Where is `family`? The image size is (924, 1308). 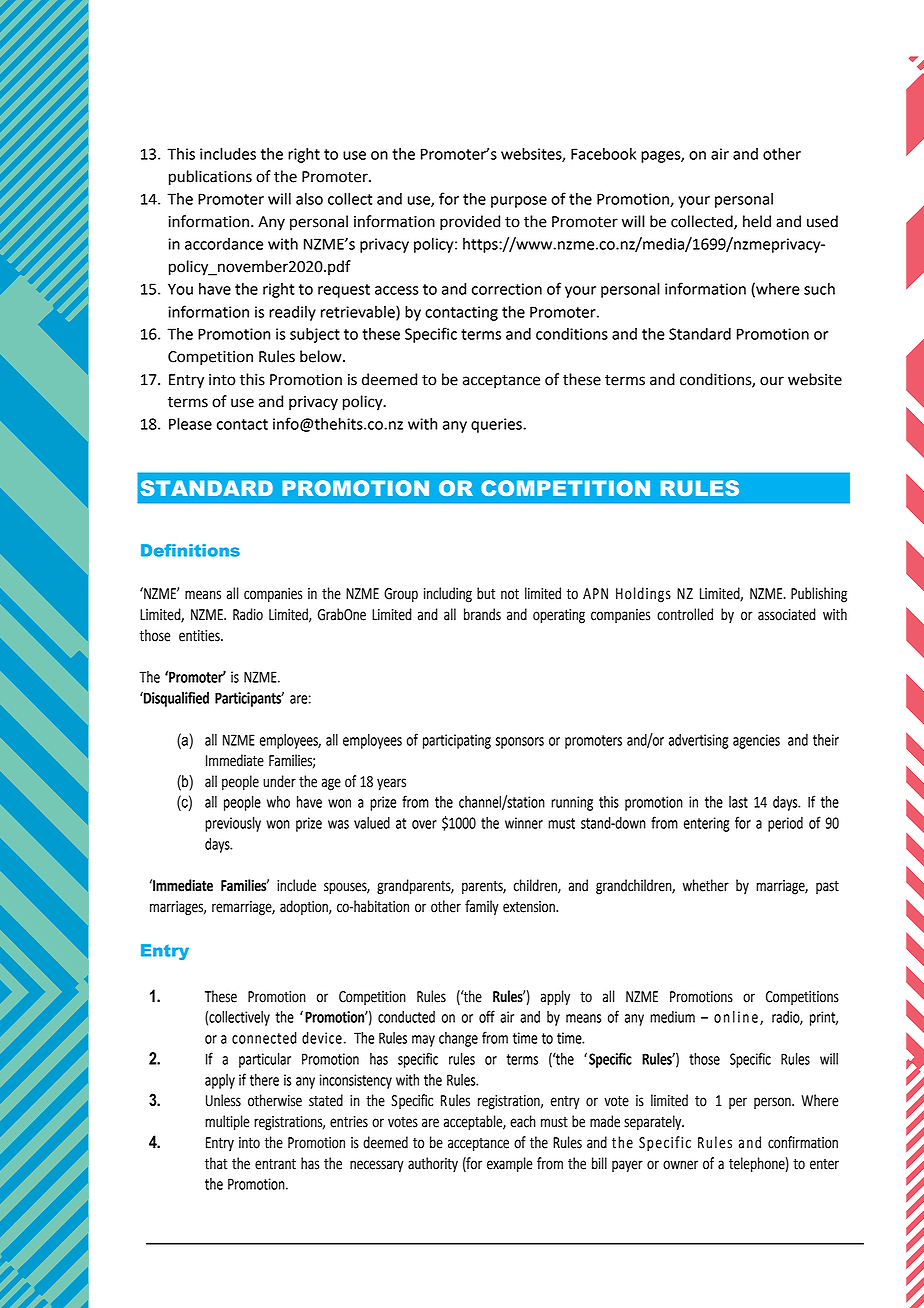
family is located at coordinates (482, 908).
